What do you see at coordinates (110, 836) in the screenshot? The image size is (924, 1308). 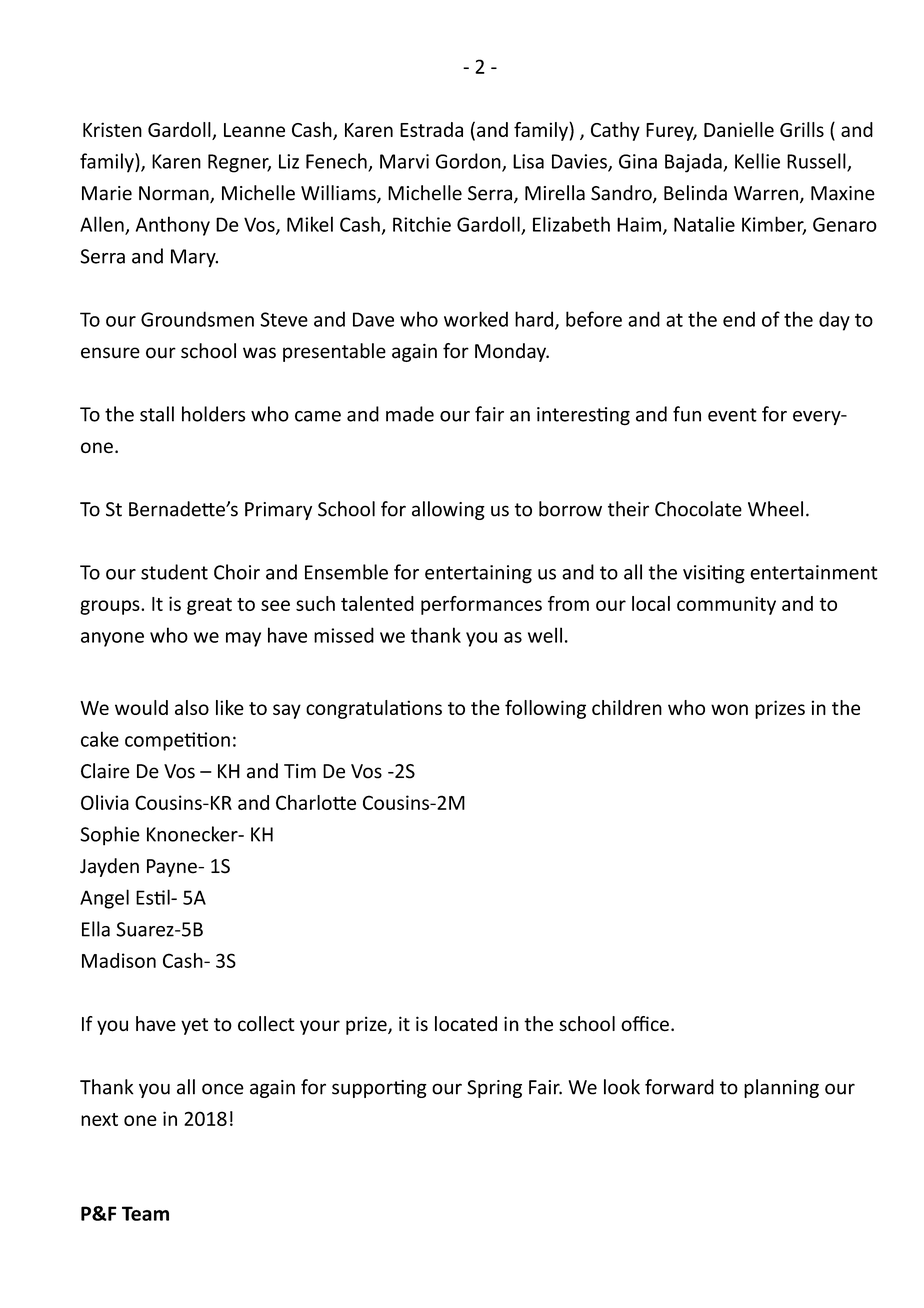 I see `Sophie` at bounding box center [110, 836].
